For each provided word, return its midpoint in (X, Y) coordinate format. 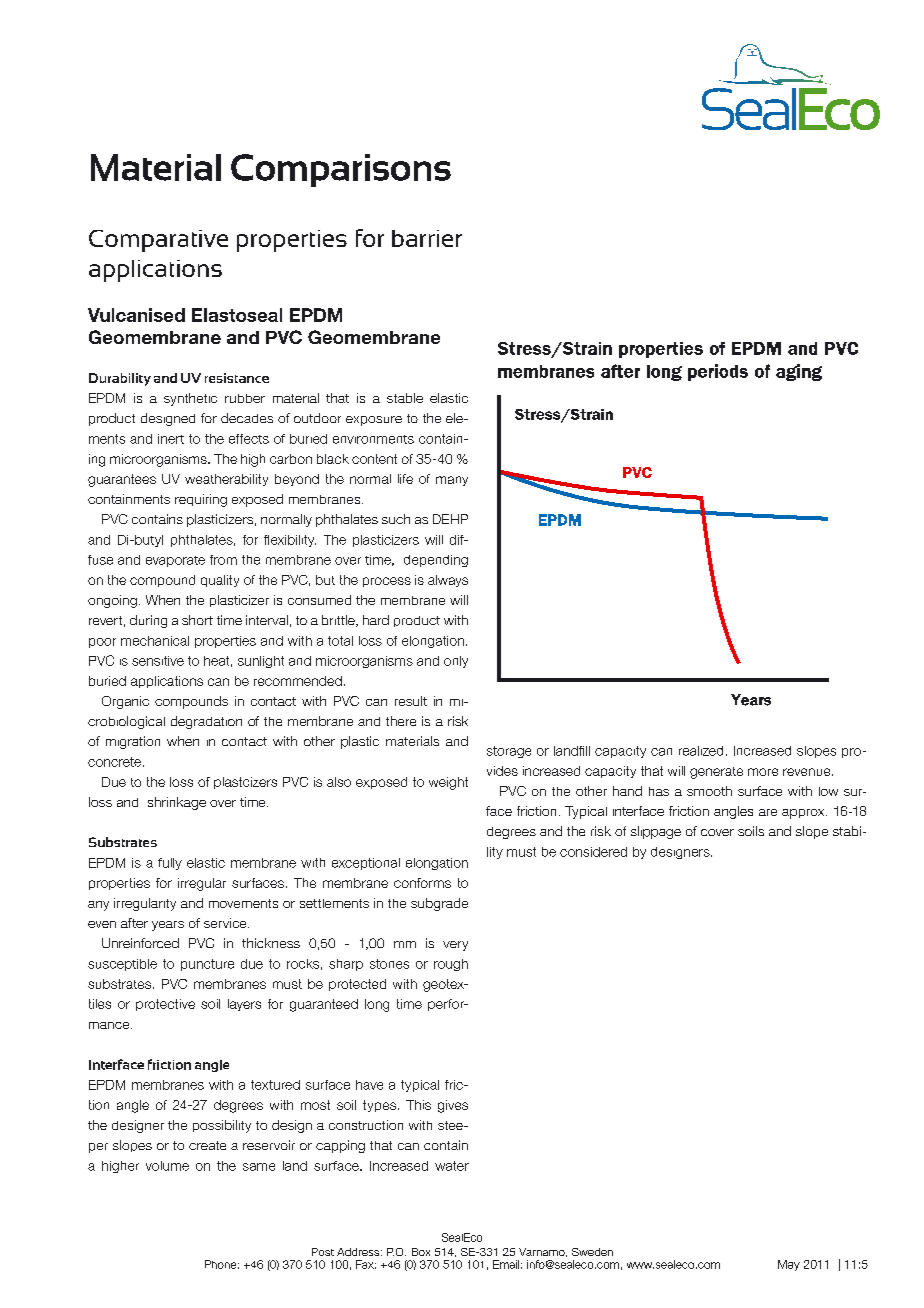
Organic (125, 702)
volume (167, 1166)
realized (701, 751)
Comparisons (341, 170)
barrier (427, 238)
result (411, 701)
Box (421, 1252)
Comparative (158, 241)
